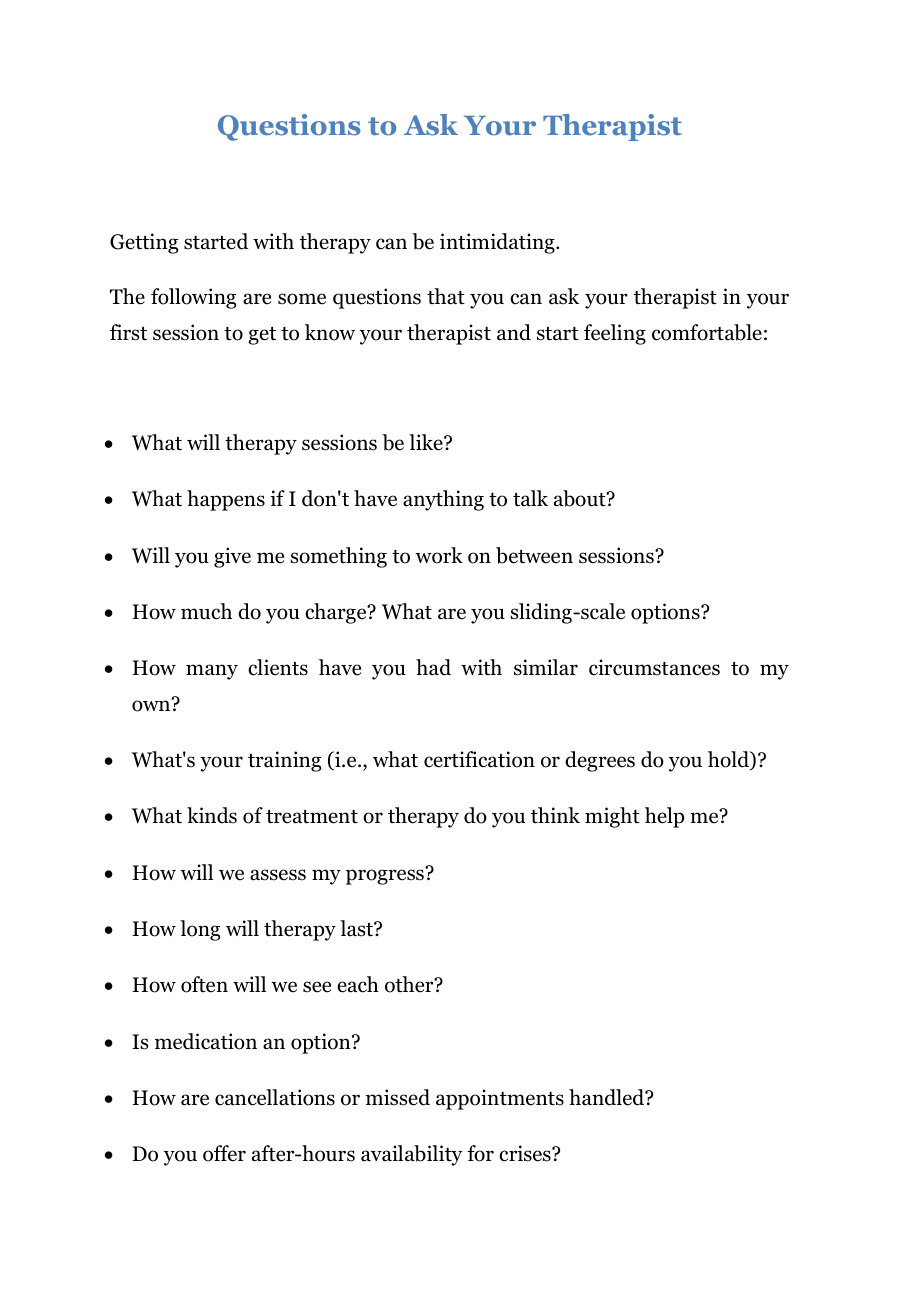  I want to click on many, so click(212, 672).
